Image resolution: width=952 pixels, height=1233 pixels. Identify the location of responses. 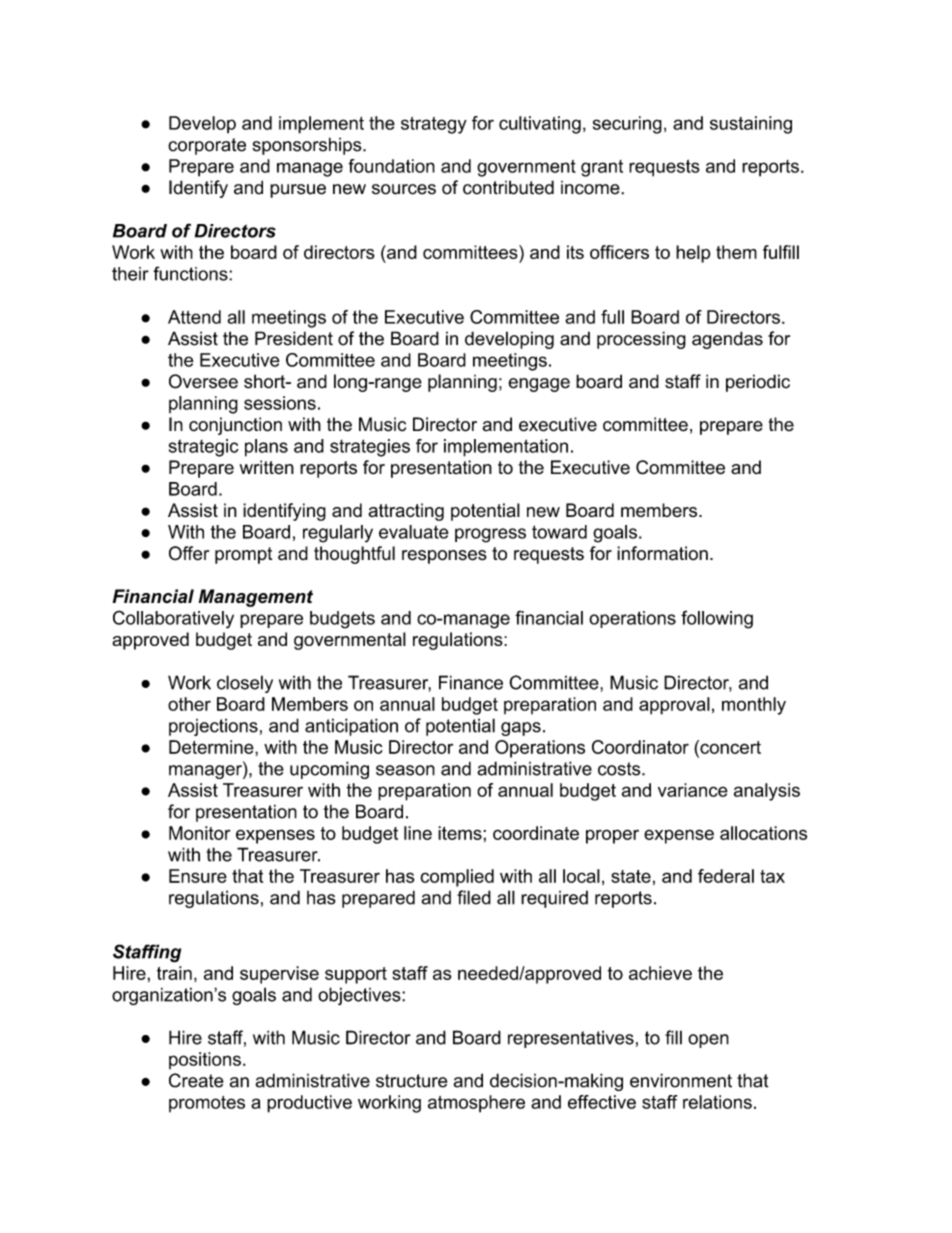
(444, 557).
